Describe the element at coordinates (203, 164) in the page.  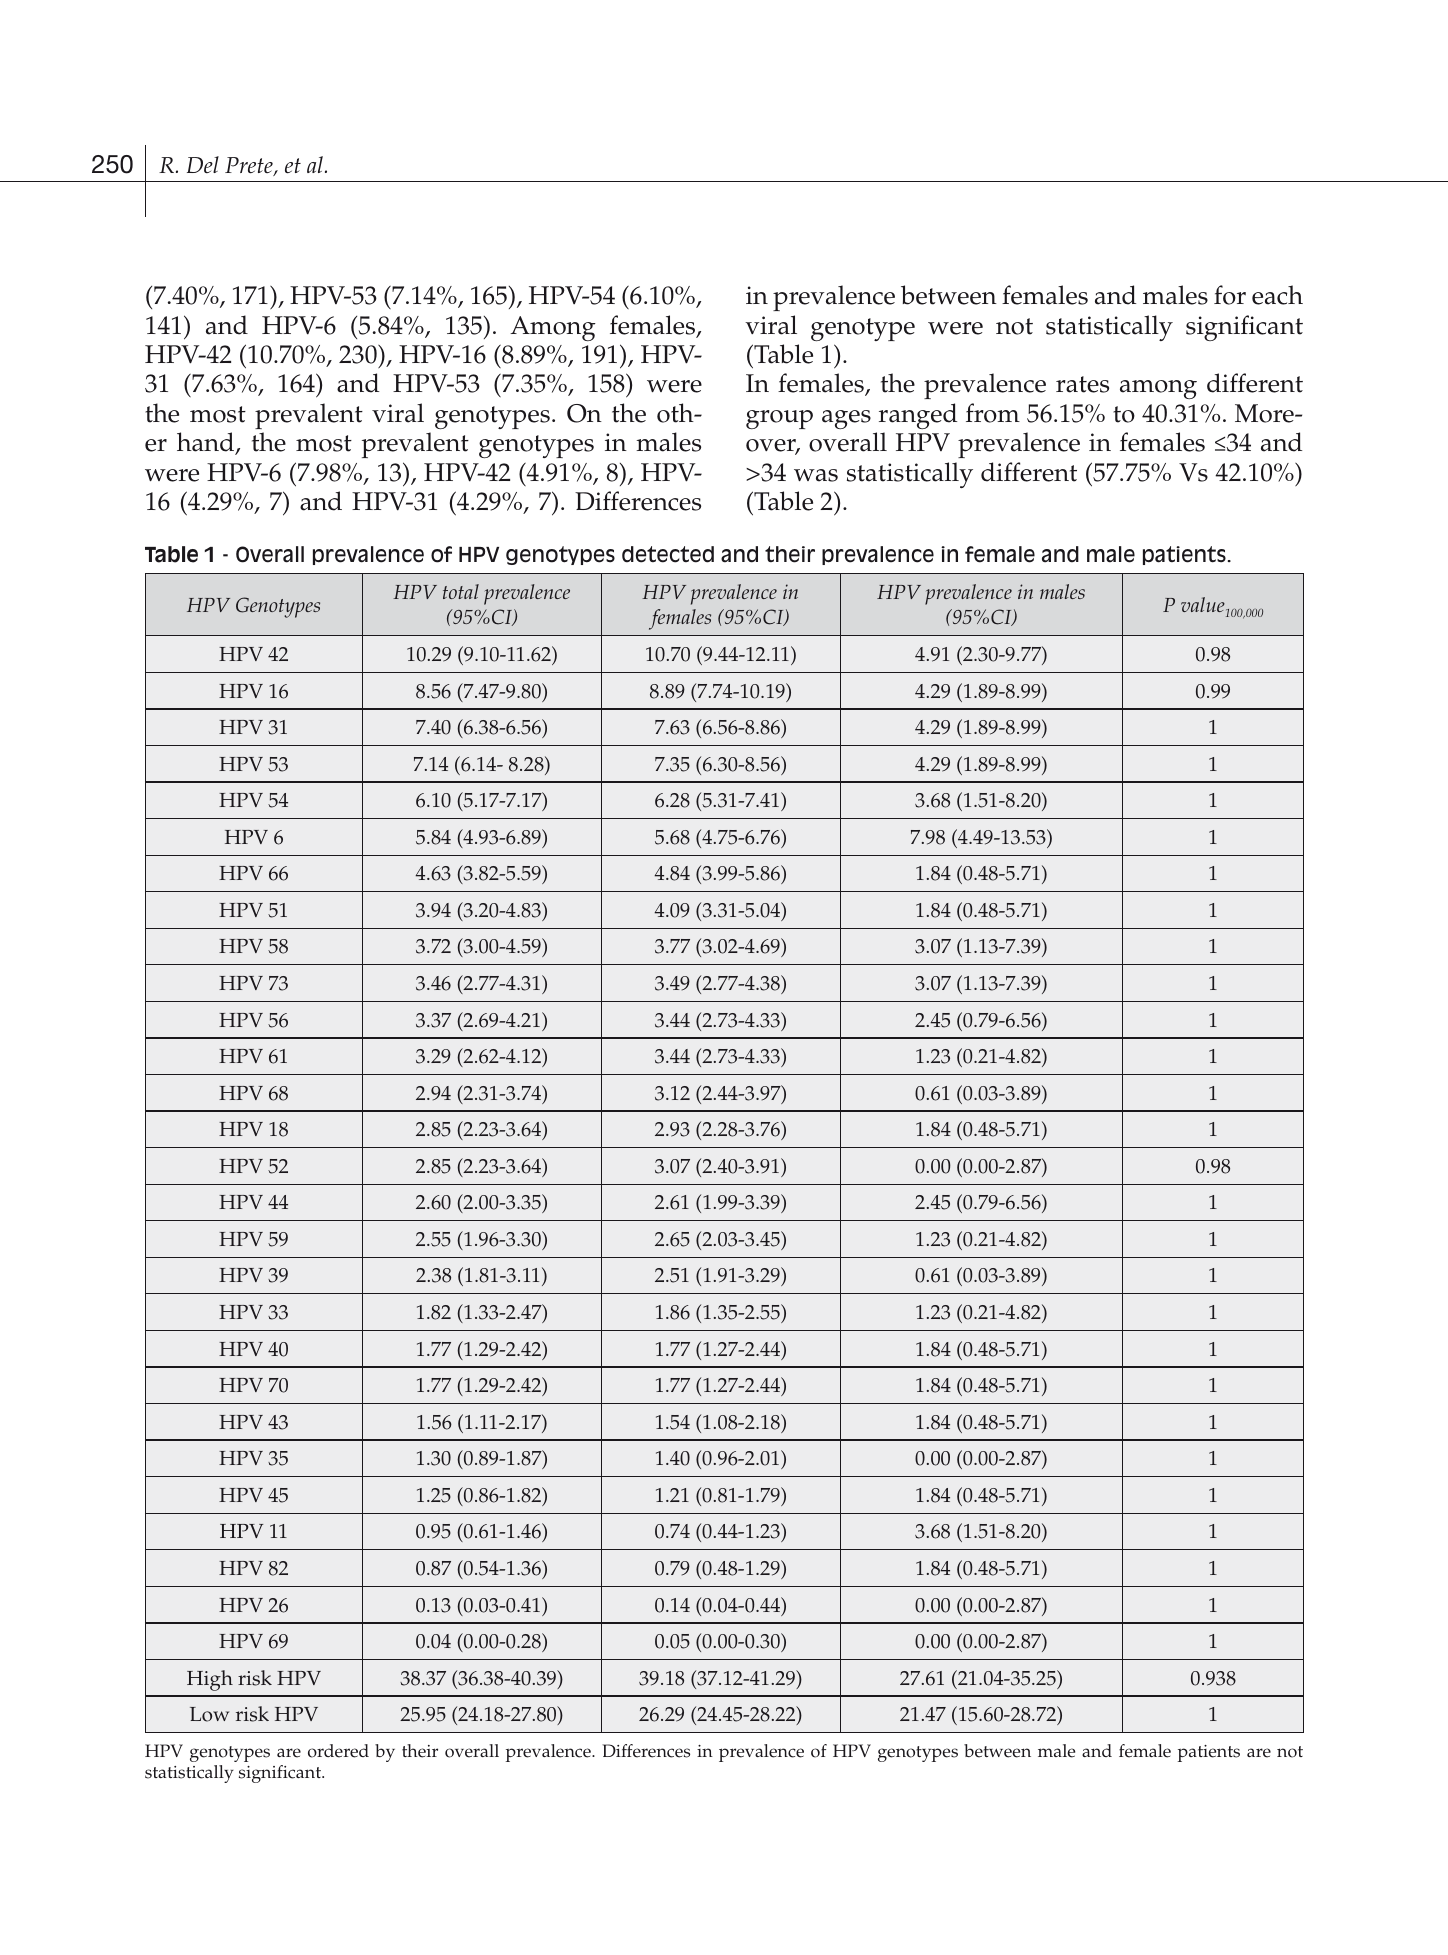
I see `Del` at that location.
